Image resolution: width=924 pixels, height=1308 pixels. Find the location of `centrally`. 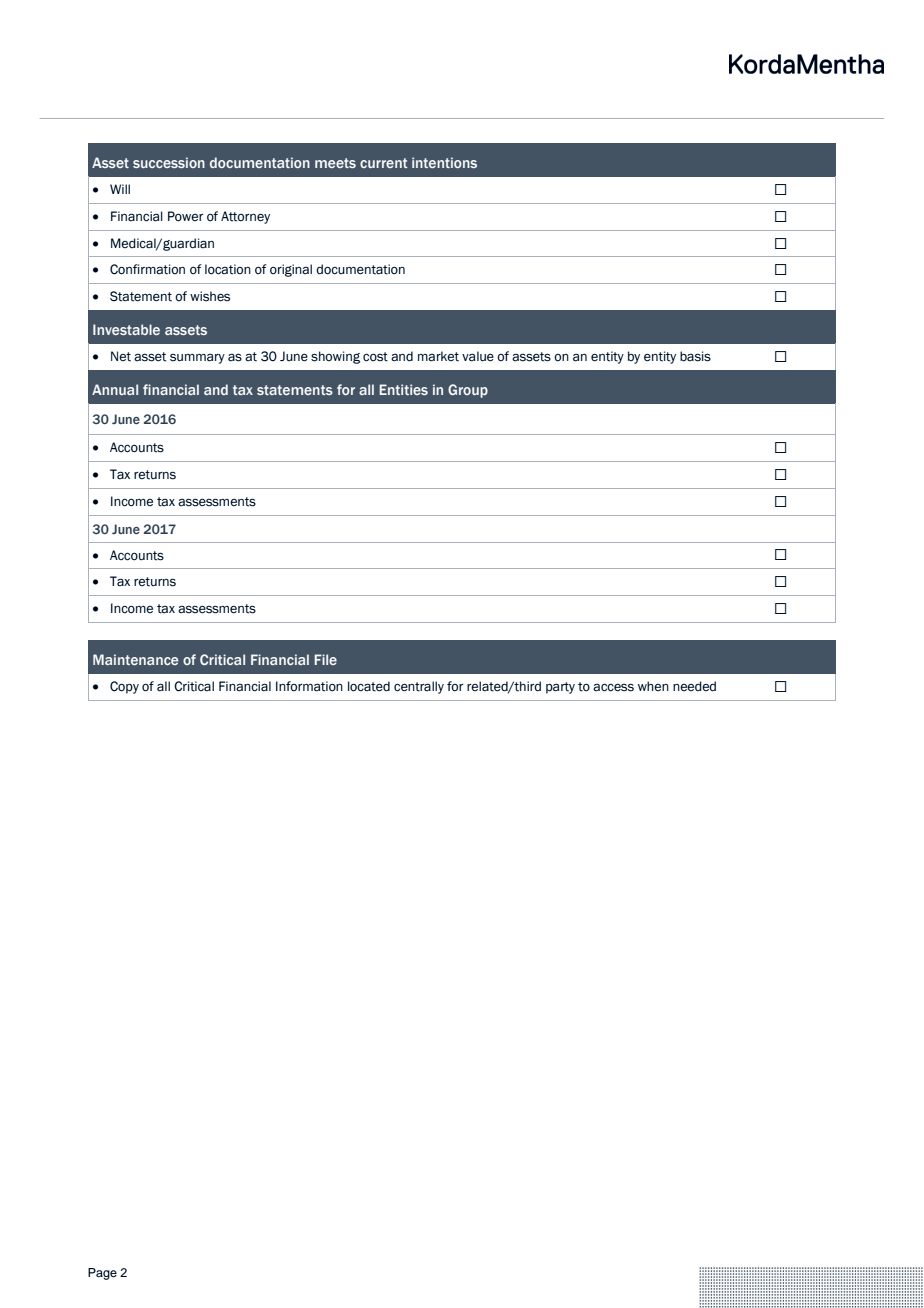

centrally is located at coordinates (419, 687).
